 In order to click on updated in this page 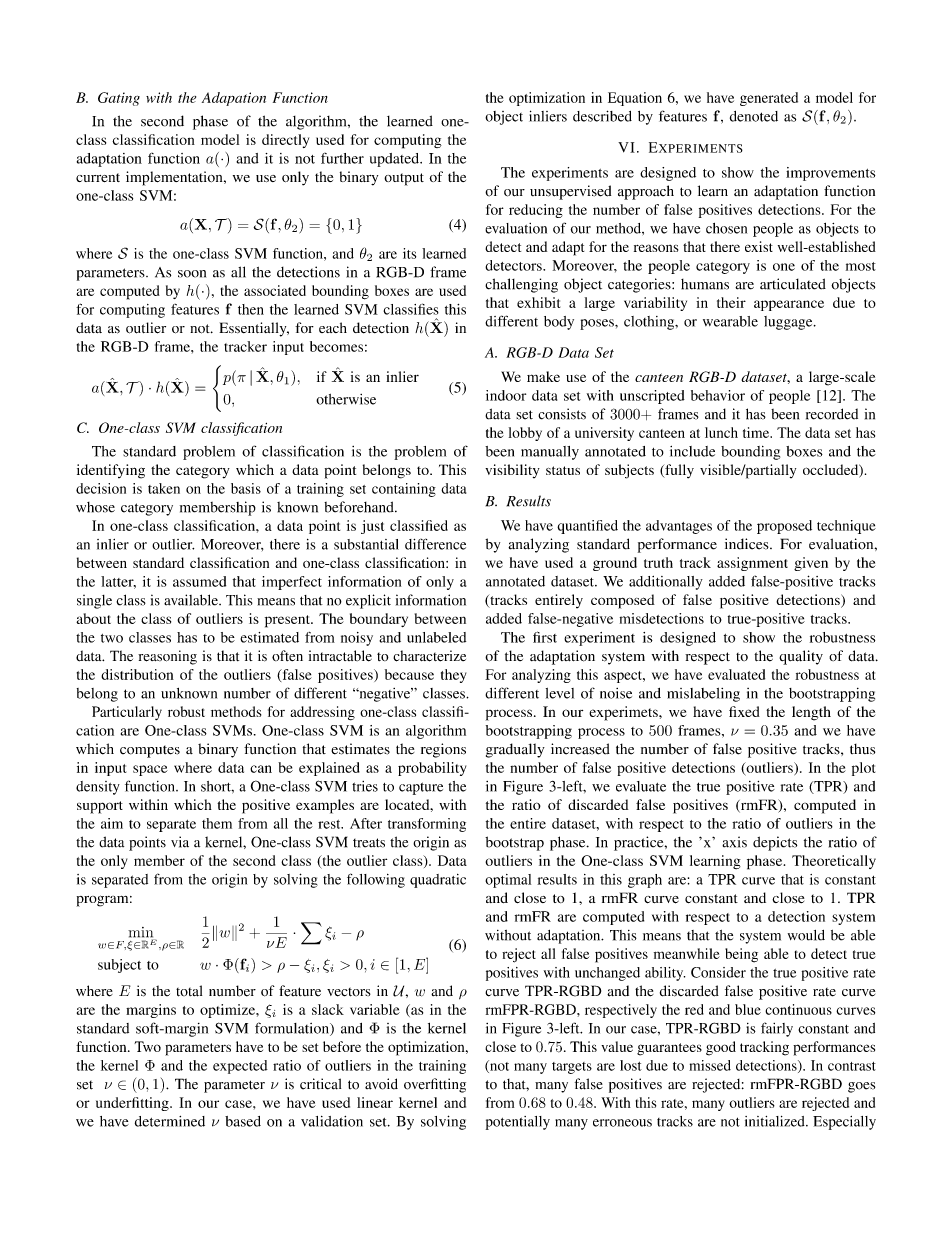, I will do `click(396, 160)`.
